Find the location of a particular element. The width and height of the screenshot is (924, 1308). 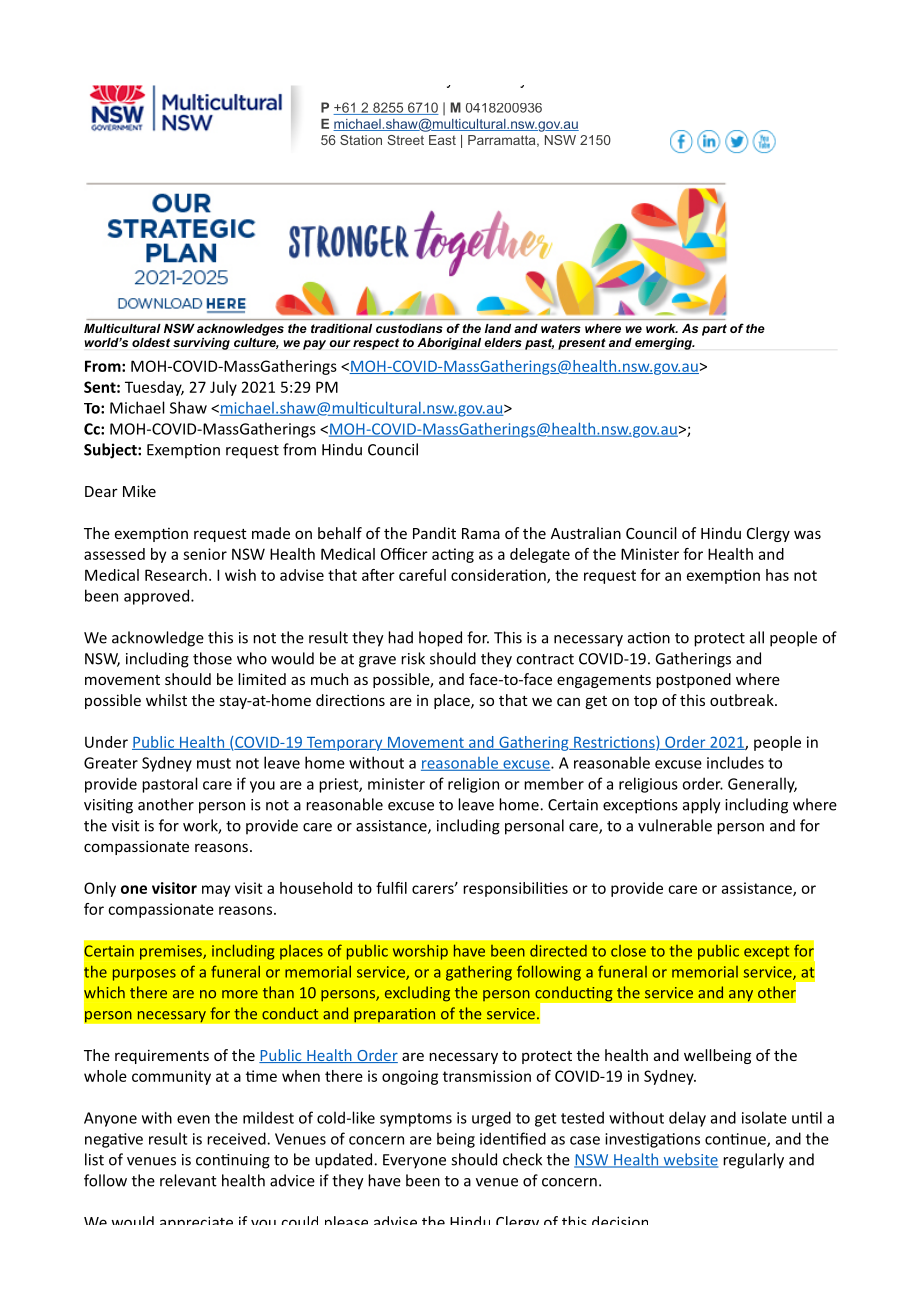

relevant is located at coordinates (188, 1180).
